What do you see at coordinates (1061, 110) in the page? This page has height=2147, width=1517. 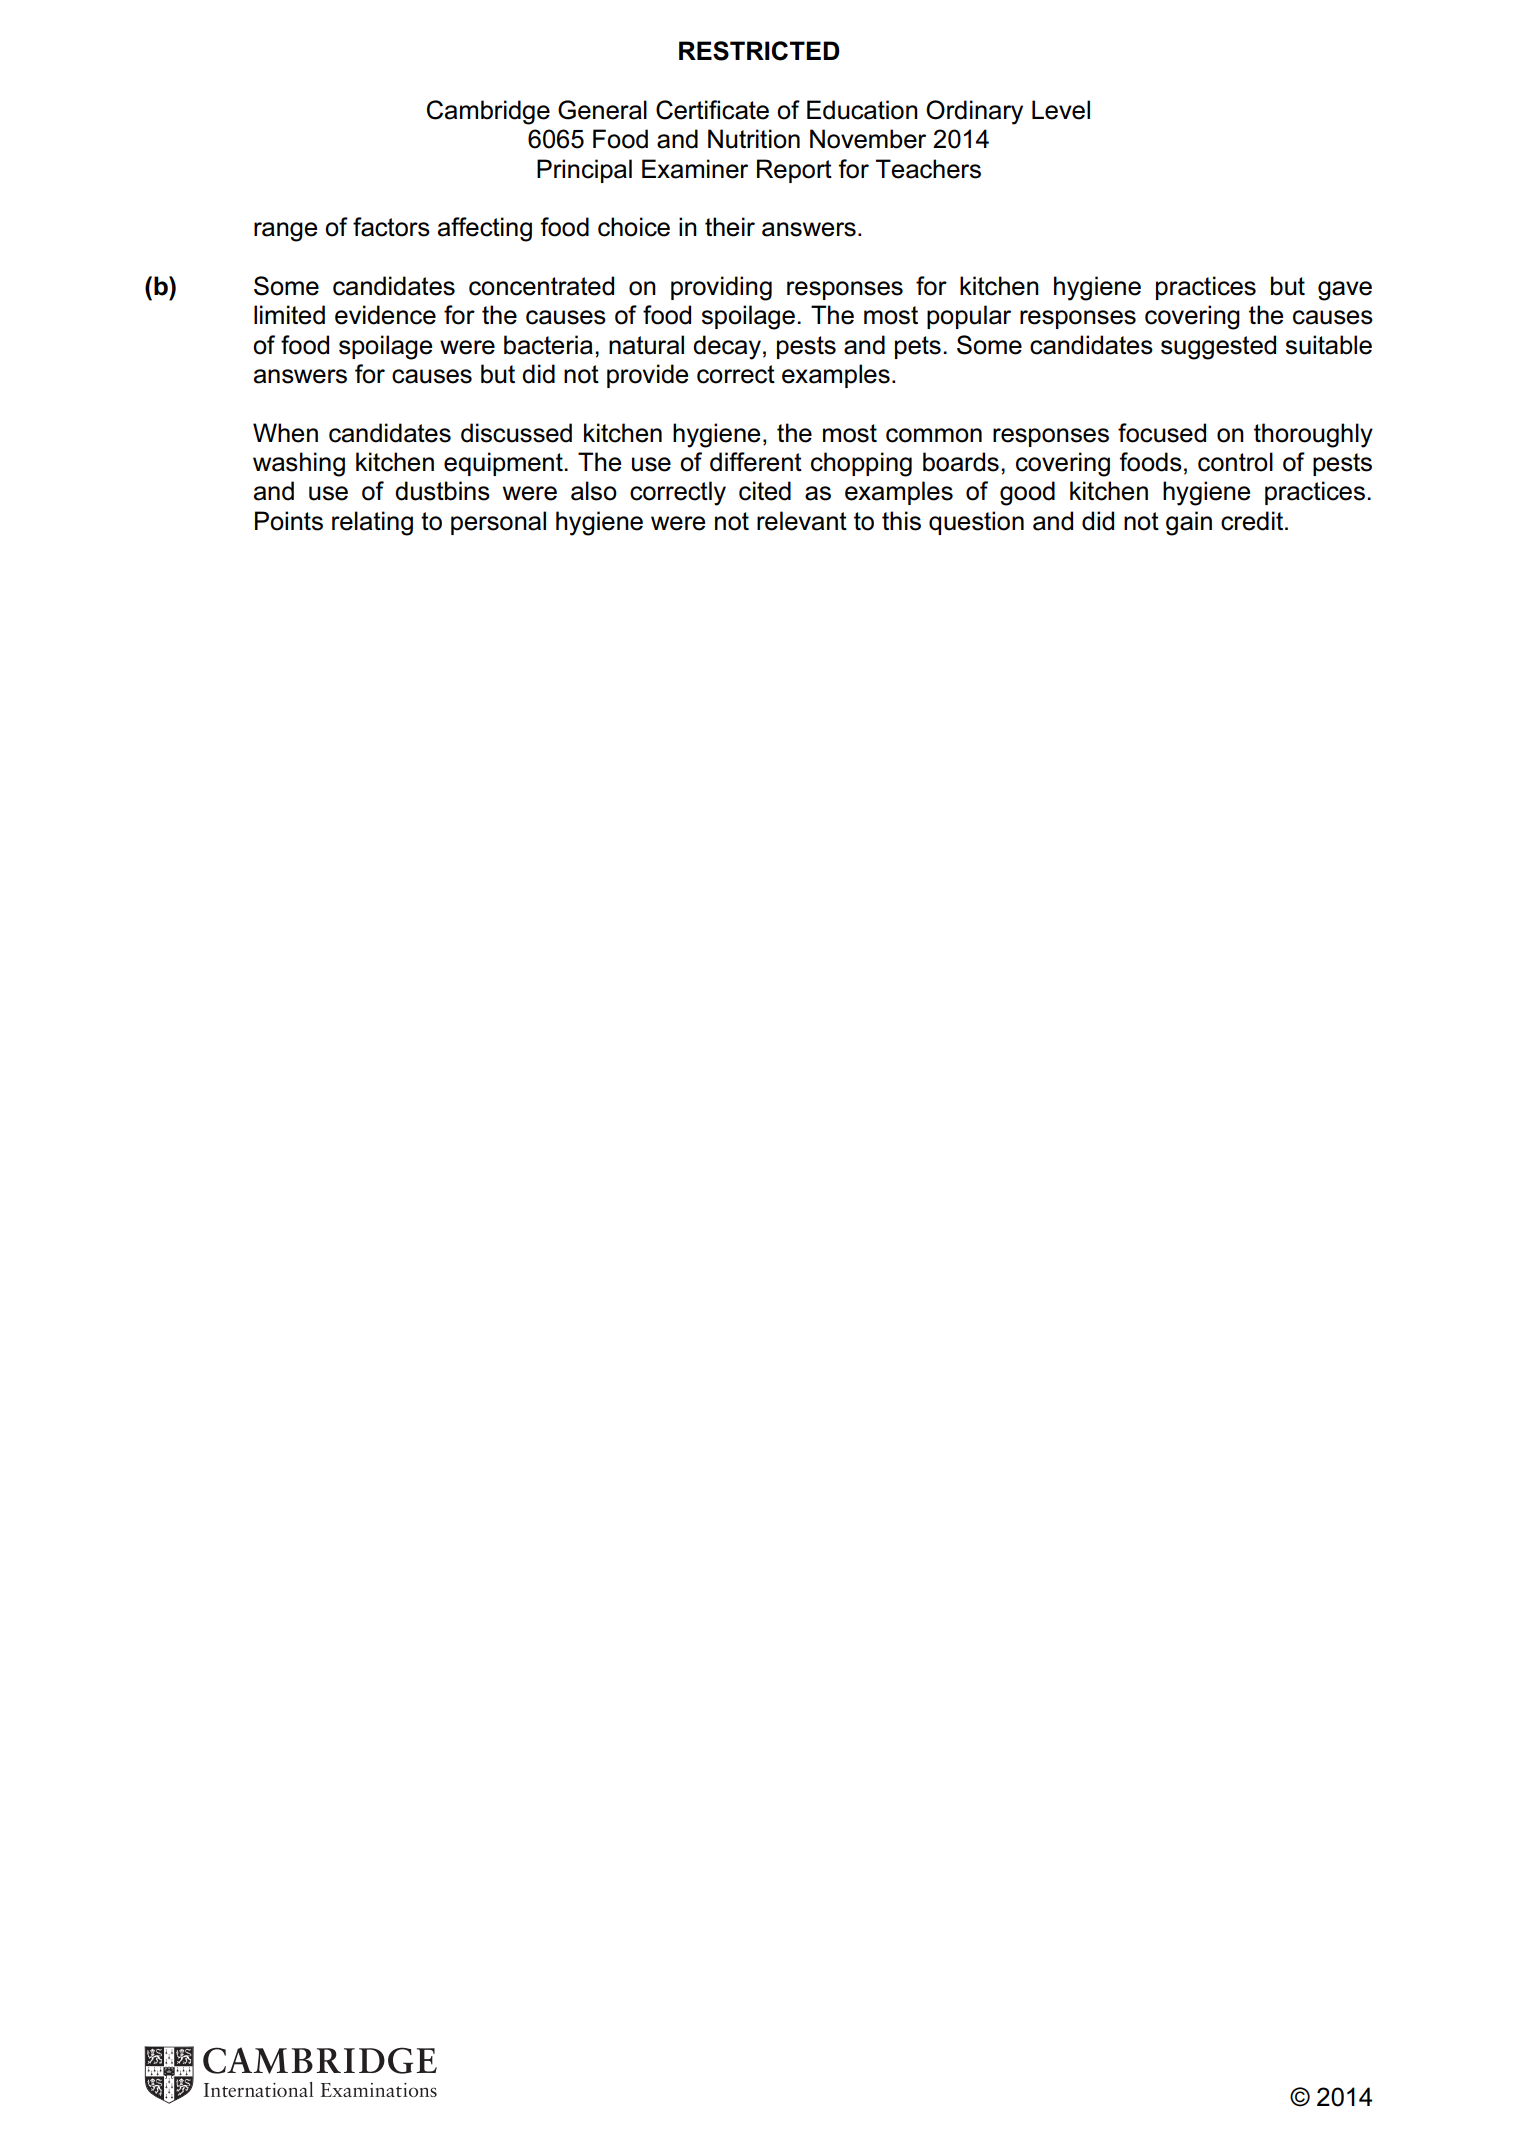 I see `Level` at bounding box center [1061, 110].
